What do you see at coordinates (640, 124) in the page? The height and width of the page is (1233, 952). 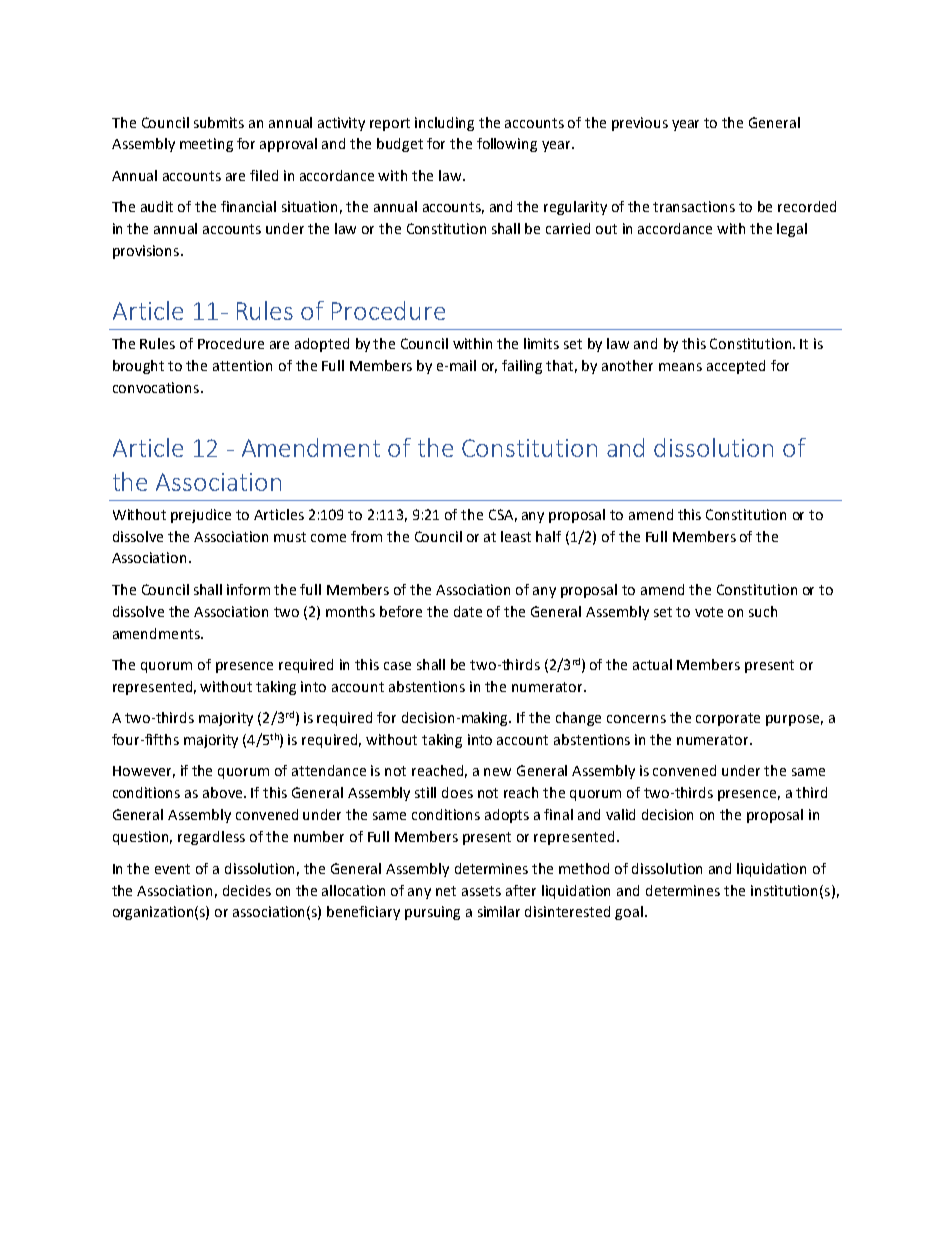 I see `previous` at bounding box center [640, 124].
